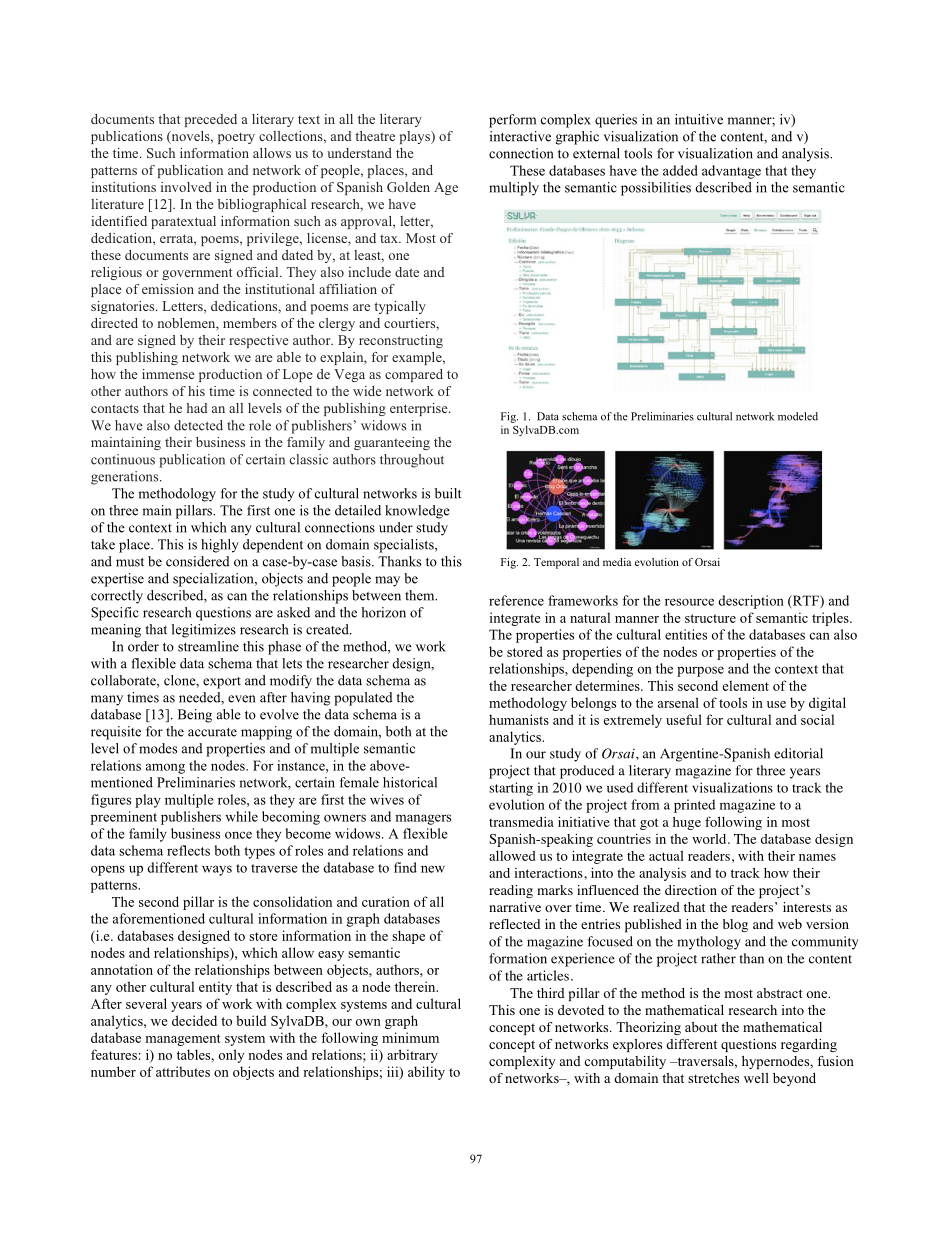 The image size is (952, 1233). Describe the element at coordinates (211, 120) in the screenshot. I see `preceded` at that location.
